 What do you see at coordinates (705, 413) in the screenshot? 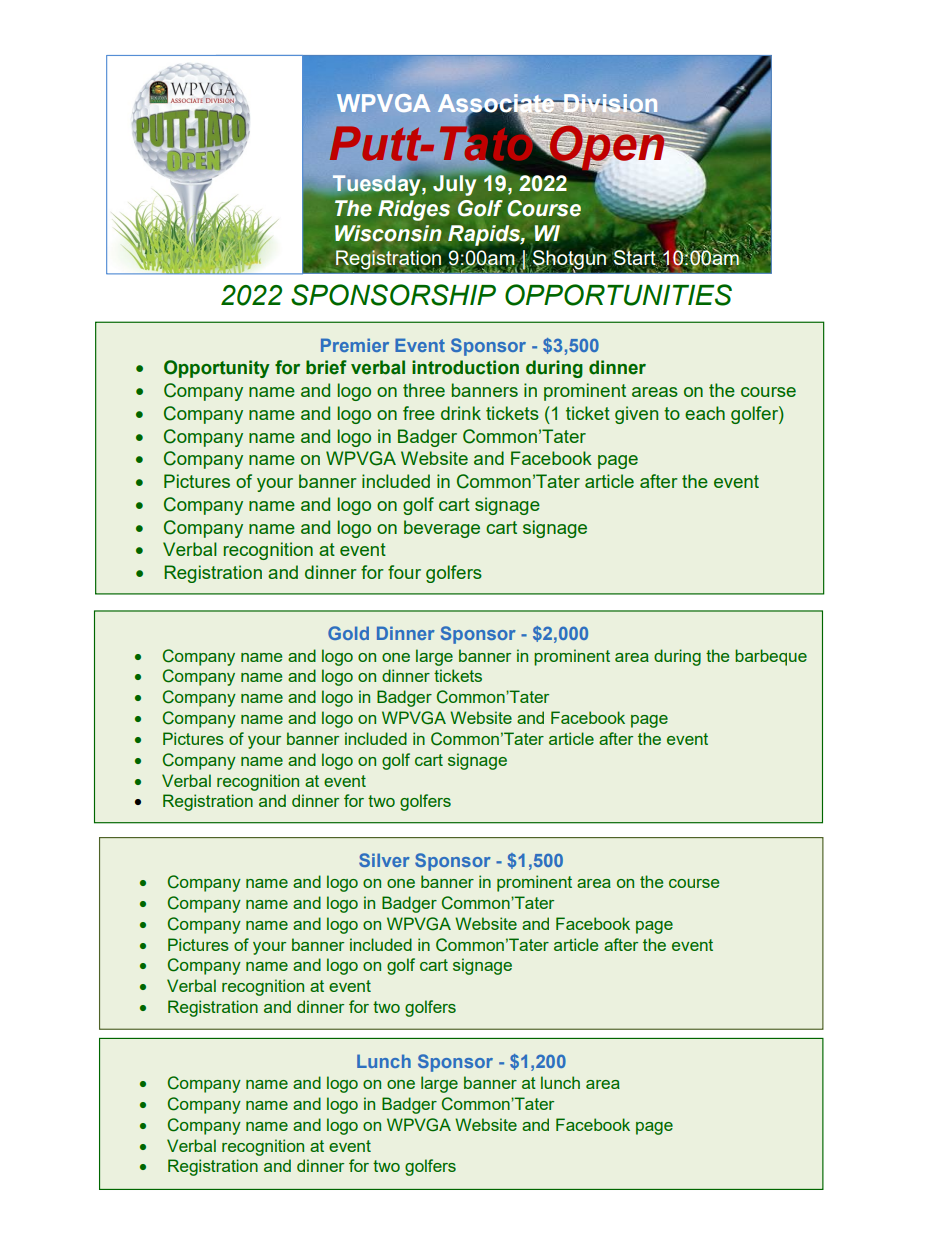
I see `each` at bounding box center [705, 413].
